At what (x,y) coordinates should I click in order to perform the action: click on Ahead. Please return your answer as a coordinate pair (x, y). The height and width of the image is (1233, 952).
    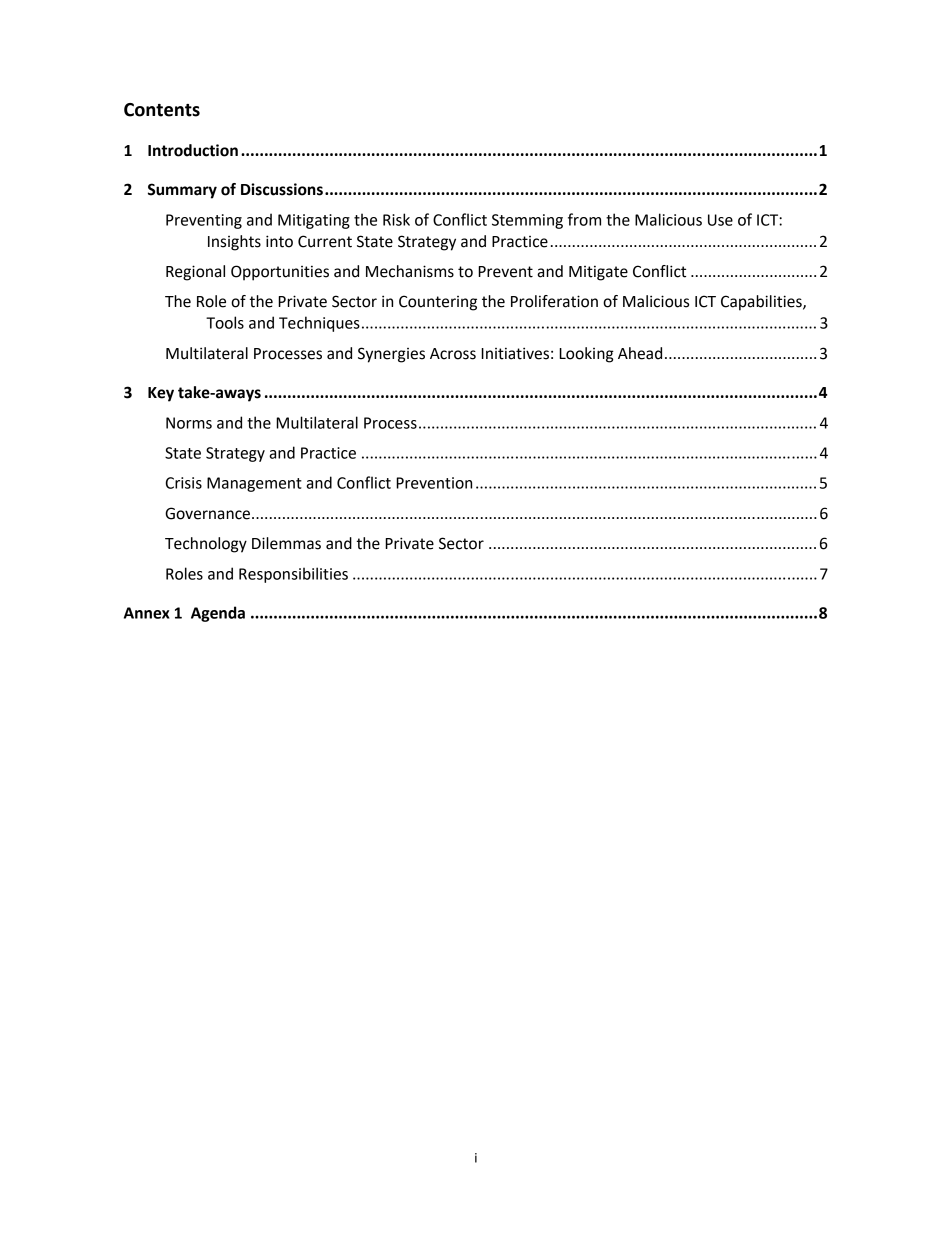
    Looking at the image, I should click on (640, 353).
